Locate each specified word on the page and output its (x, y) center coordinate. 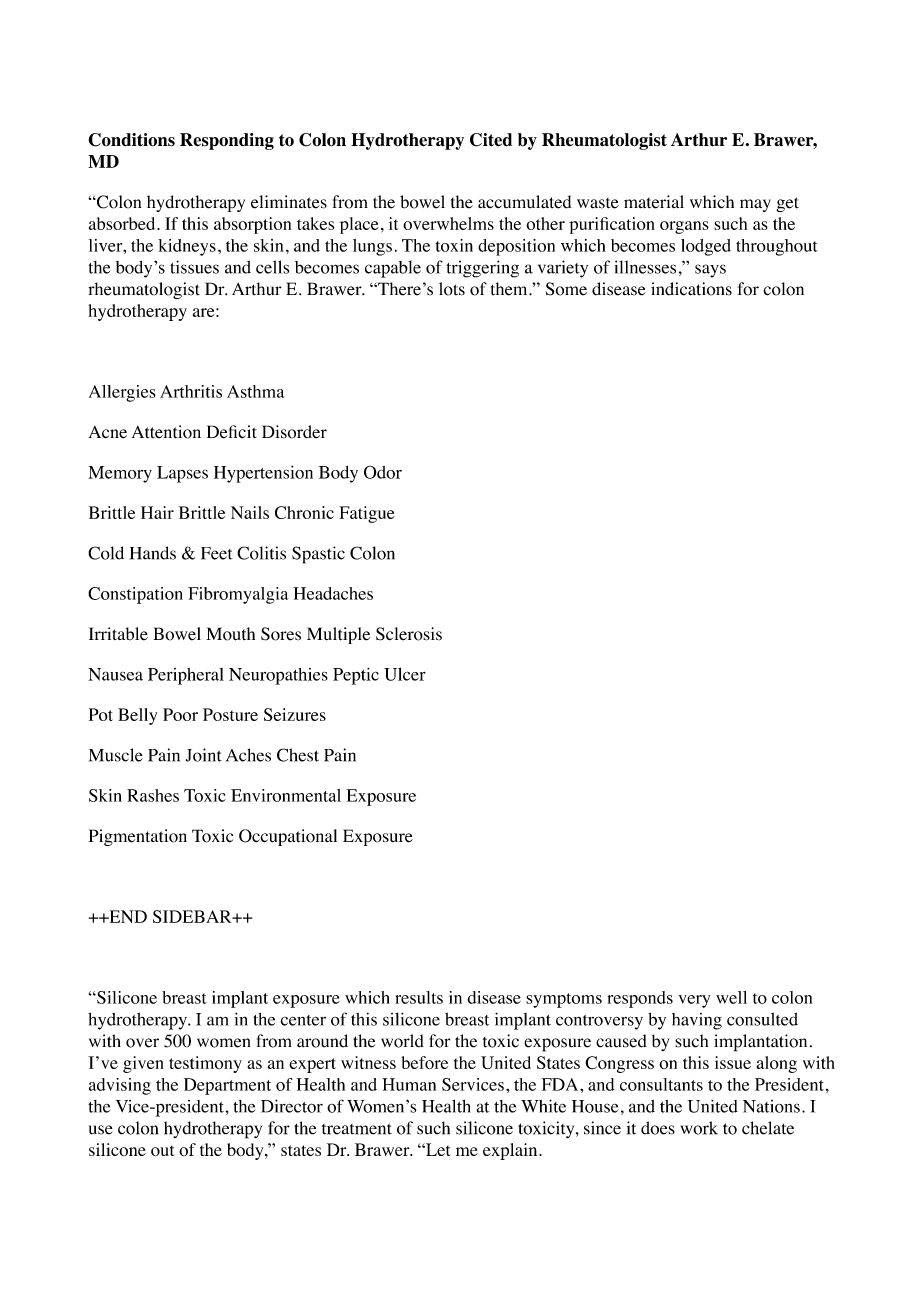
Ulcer (405, 674)
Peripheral (186, 676)
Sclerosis (409, 634)
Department (227, 1086)
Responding (227, 141)
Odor (383, 472)
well (731, 997)
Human (409, 1084)
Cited (491, 140)
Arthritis (191, 391)
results (419, 997)
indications (691, 289)
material (654, 202)
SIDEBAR (193, 916)
